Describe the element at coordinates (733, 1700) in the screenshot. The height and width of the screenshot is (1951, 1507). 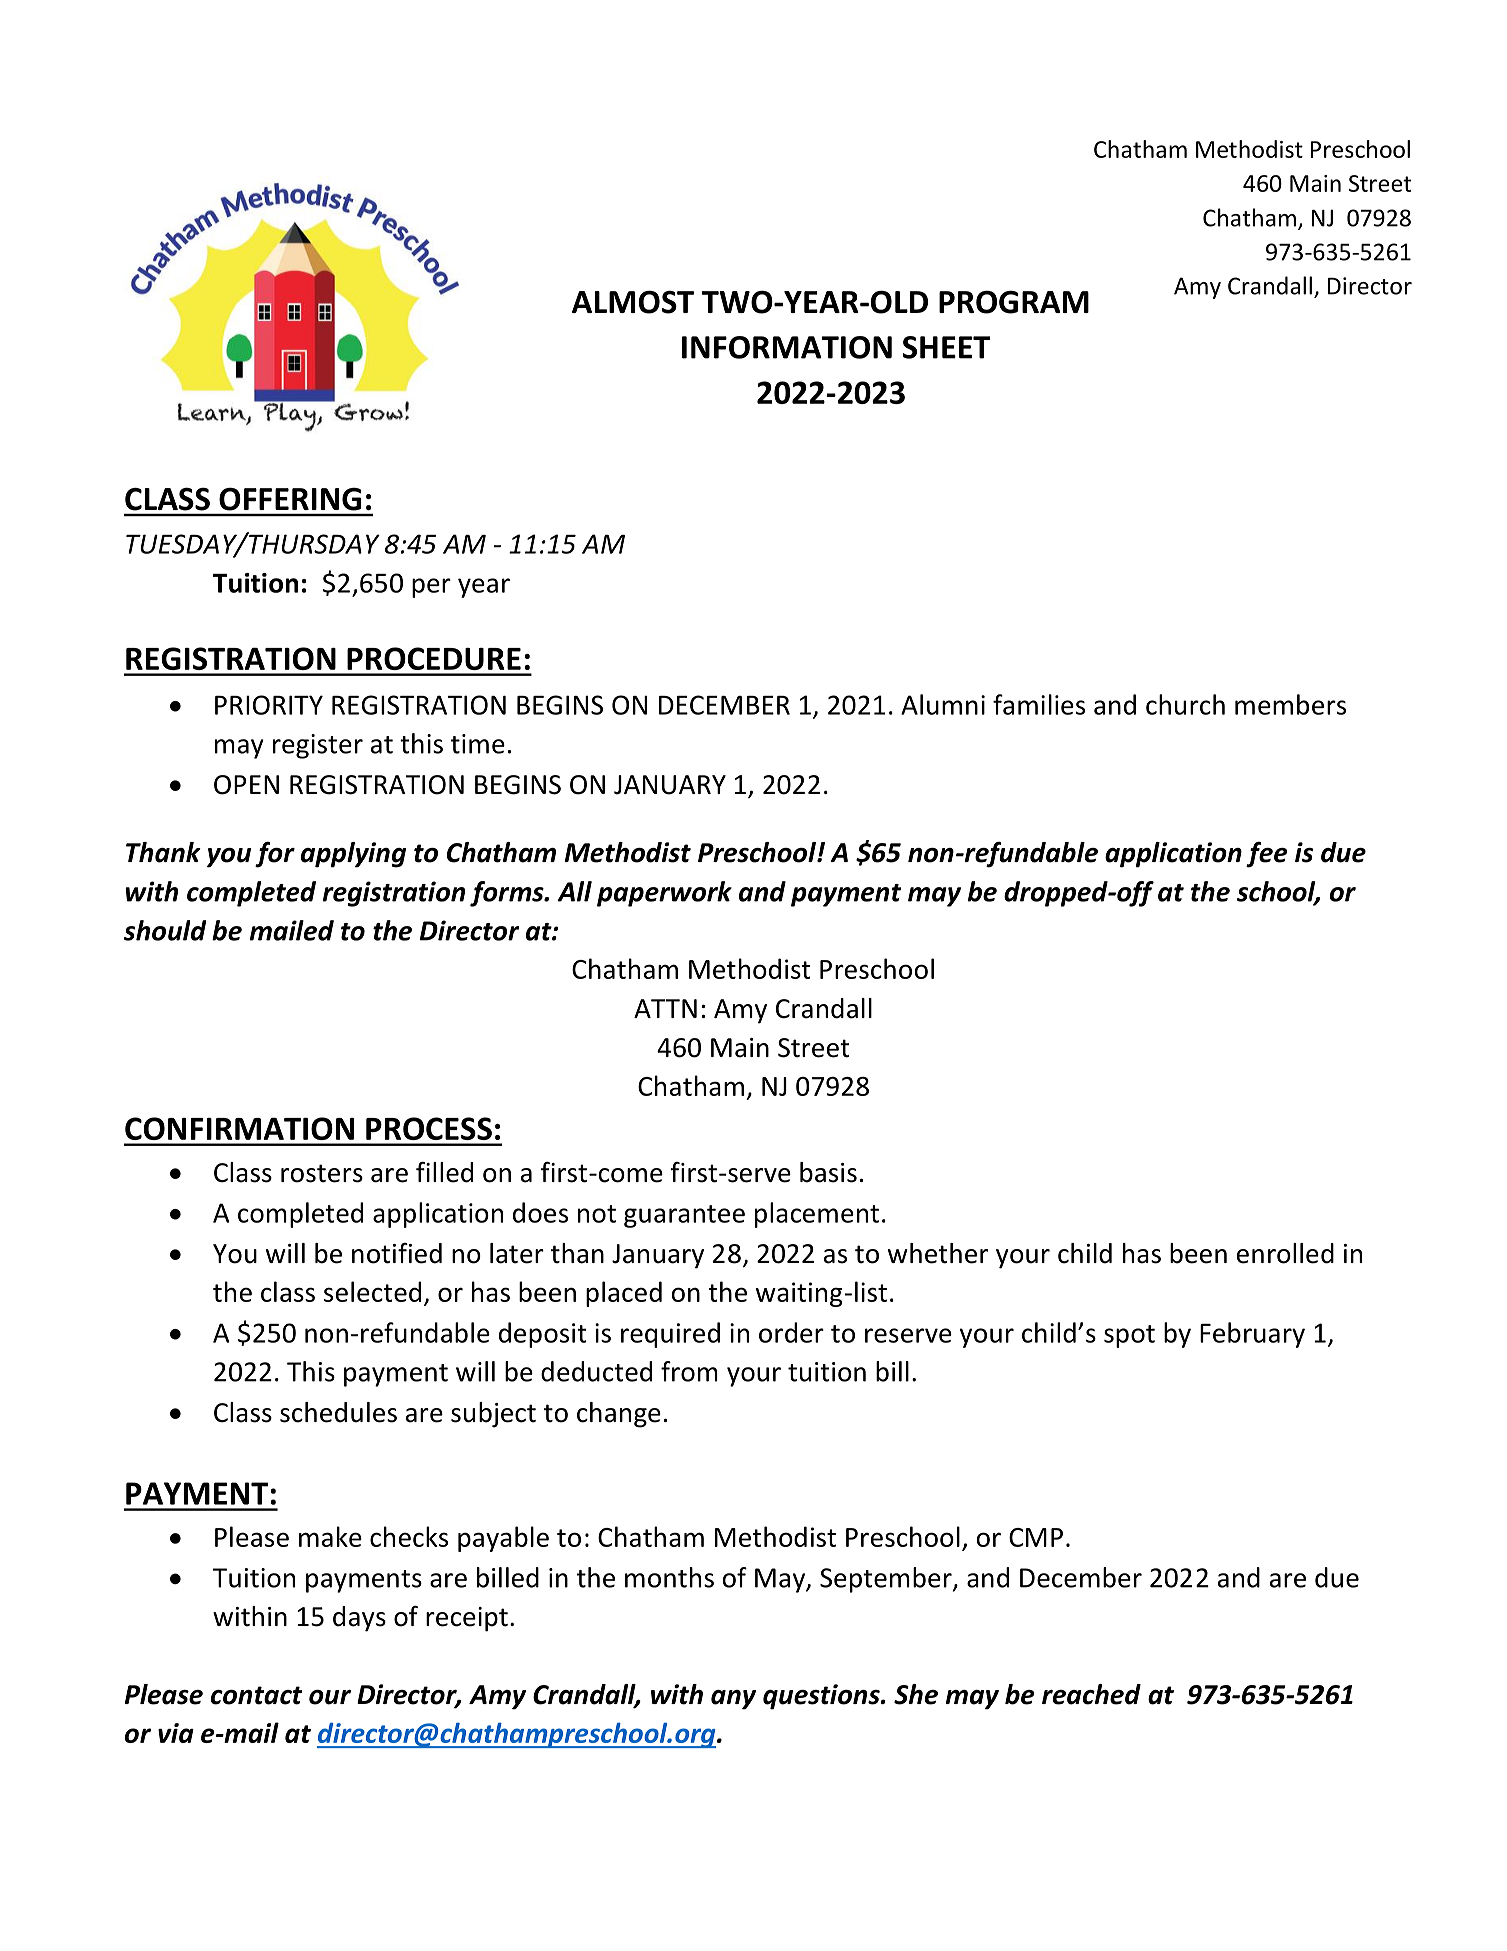
I see `any` at that location.
